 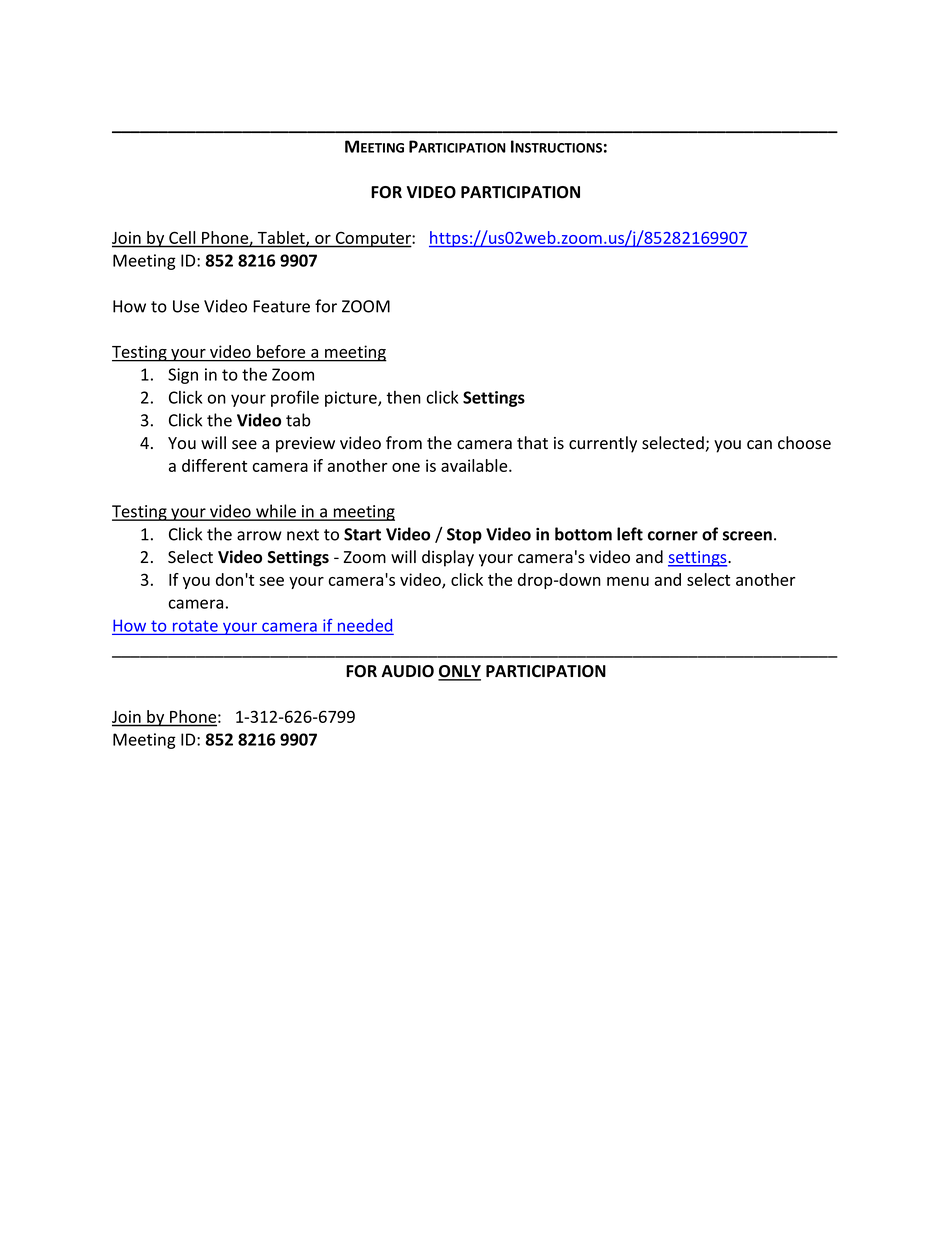 What do you see at coordinates (404, 397) in the page?
I see `then` at bounding box center [404, 397].
